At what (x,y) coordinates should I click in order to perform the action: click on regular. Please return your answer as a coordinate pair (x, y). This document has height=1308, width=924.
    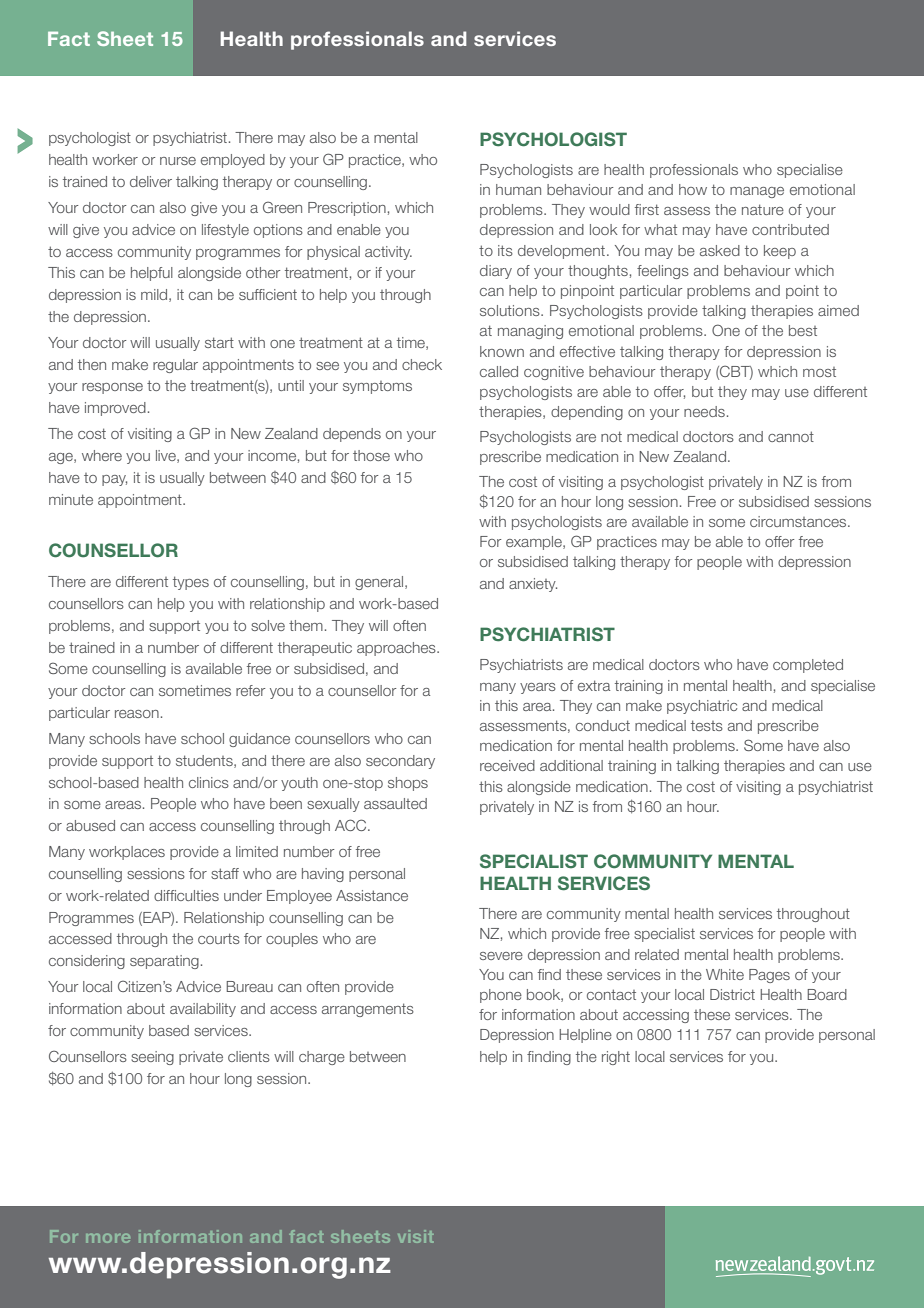
    Looking at the image, I should click on (175, 366).
